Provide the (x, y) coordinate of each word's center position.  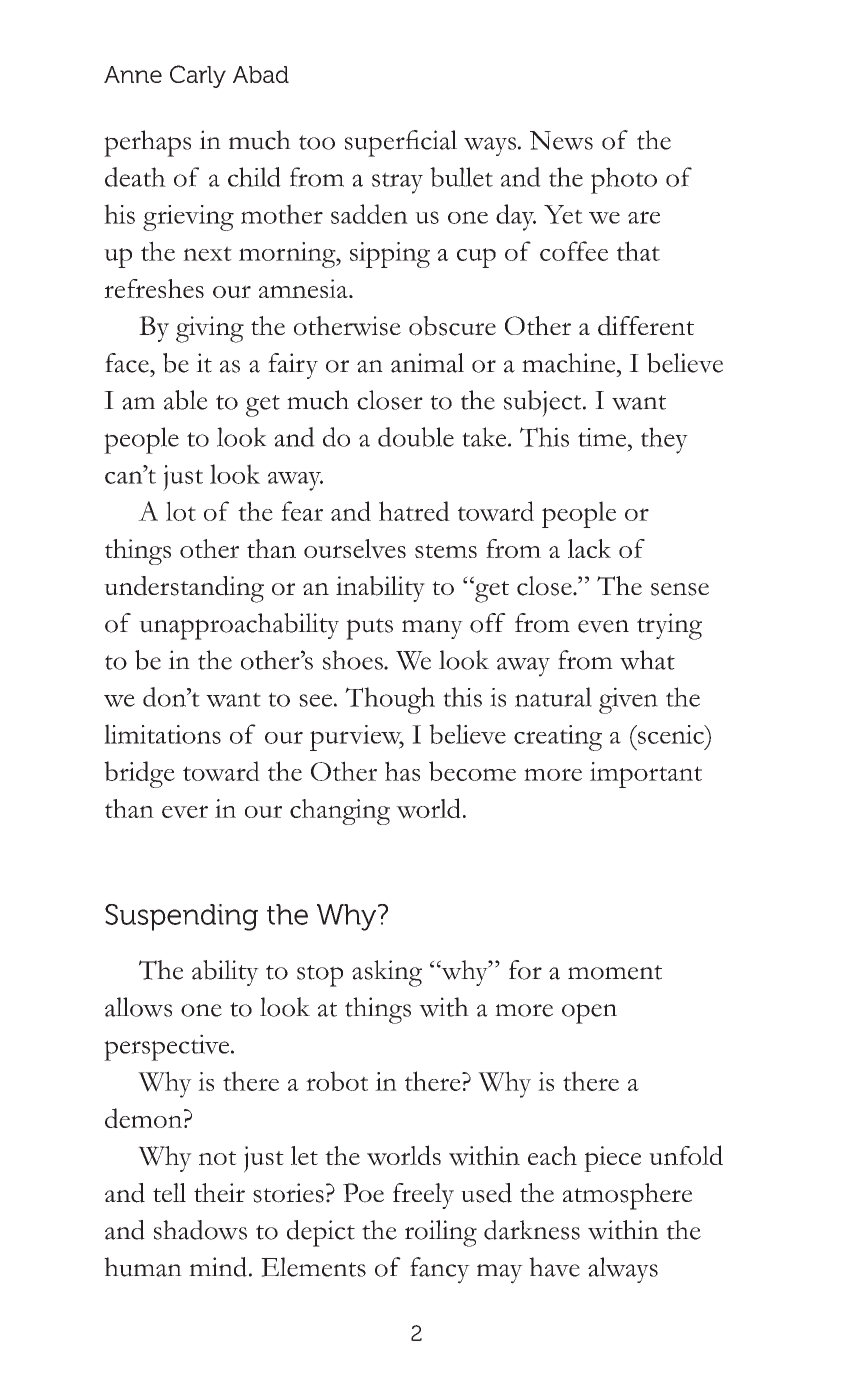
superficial (401, 143)
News (561, 140)
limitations (162, 734)
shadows (200, 1230)
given (628, 700)
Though (390, 700)
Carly (198, 76)
